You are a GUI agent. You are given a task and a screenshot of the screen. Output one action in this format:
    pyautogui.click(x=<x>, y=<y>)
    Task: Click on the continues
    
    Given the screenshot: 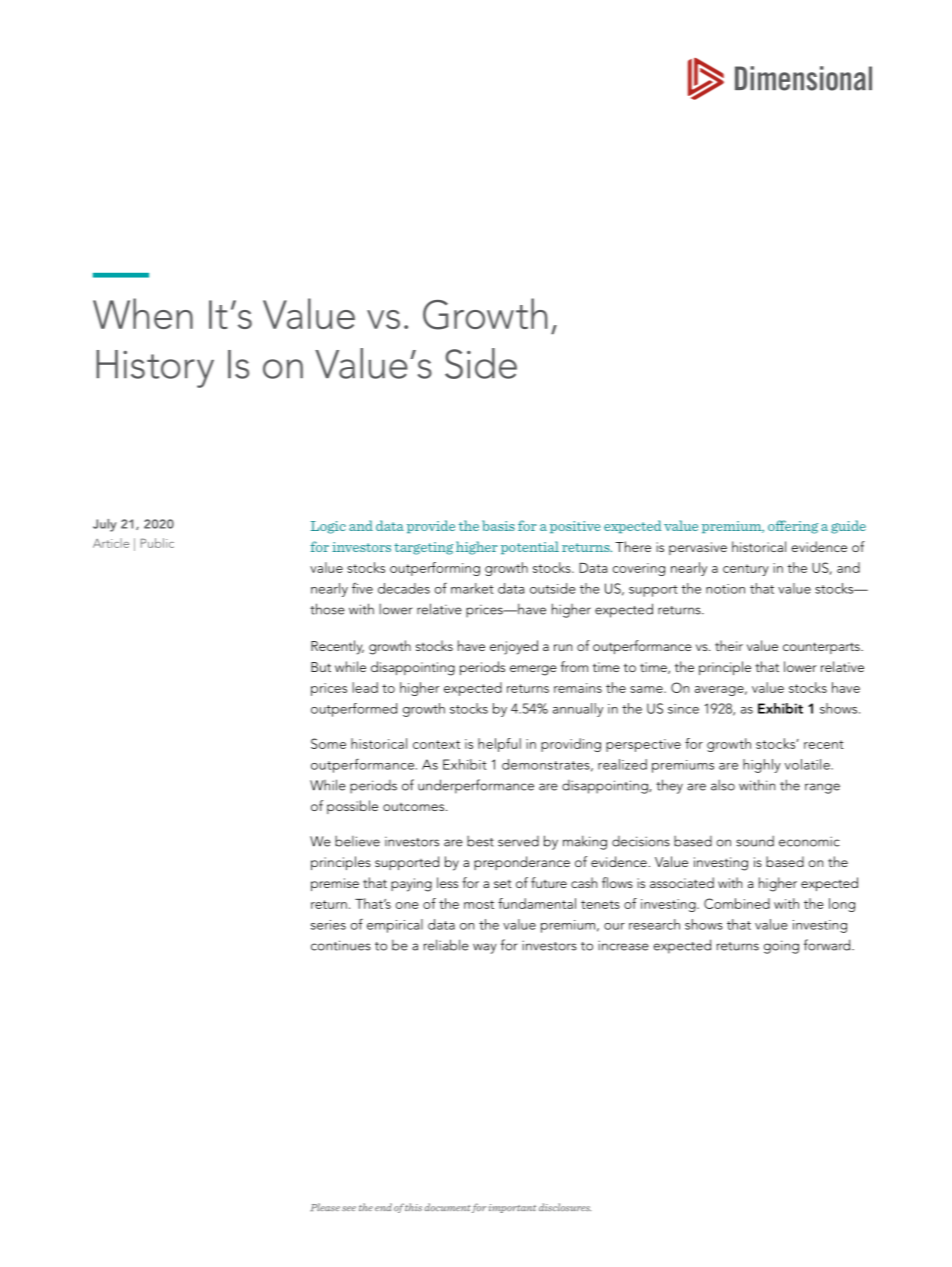 What is the action you would take?
    pyautogui.click(x=341, y=945)
